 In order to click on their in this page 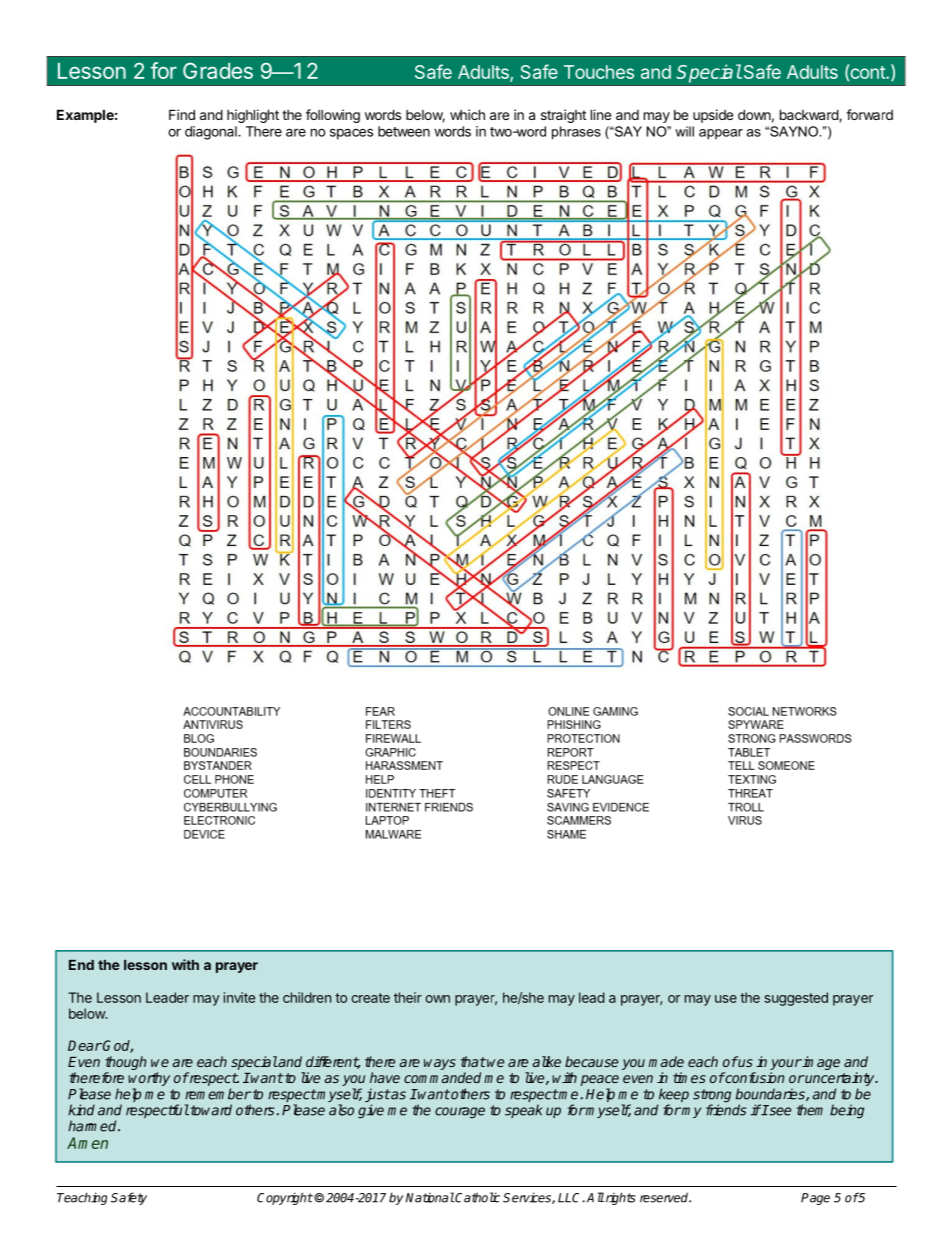, I will do `click(408, 997)`.
